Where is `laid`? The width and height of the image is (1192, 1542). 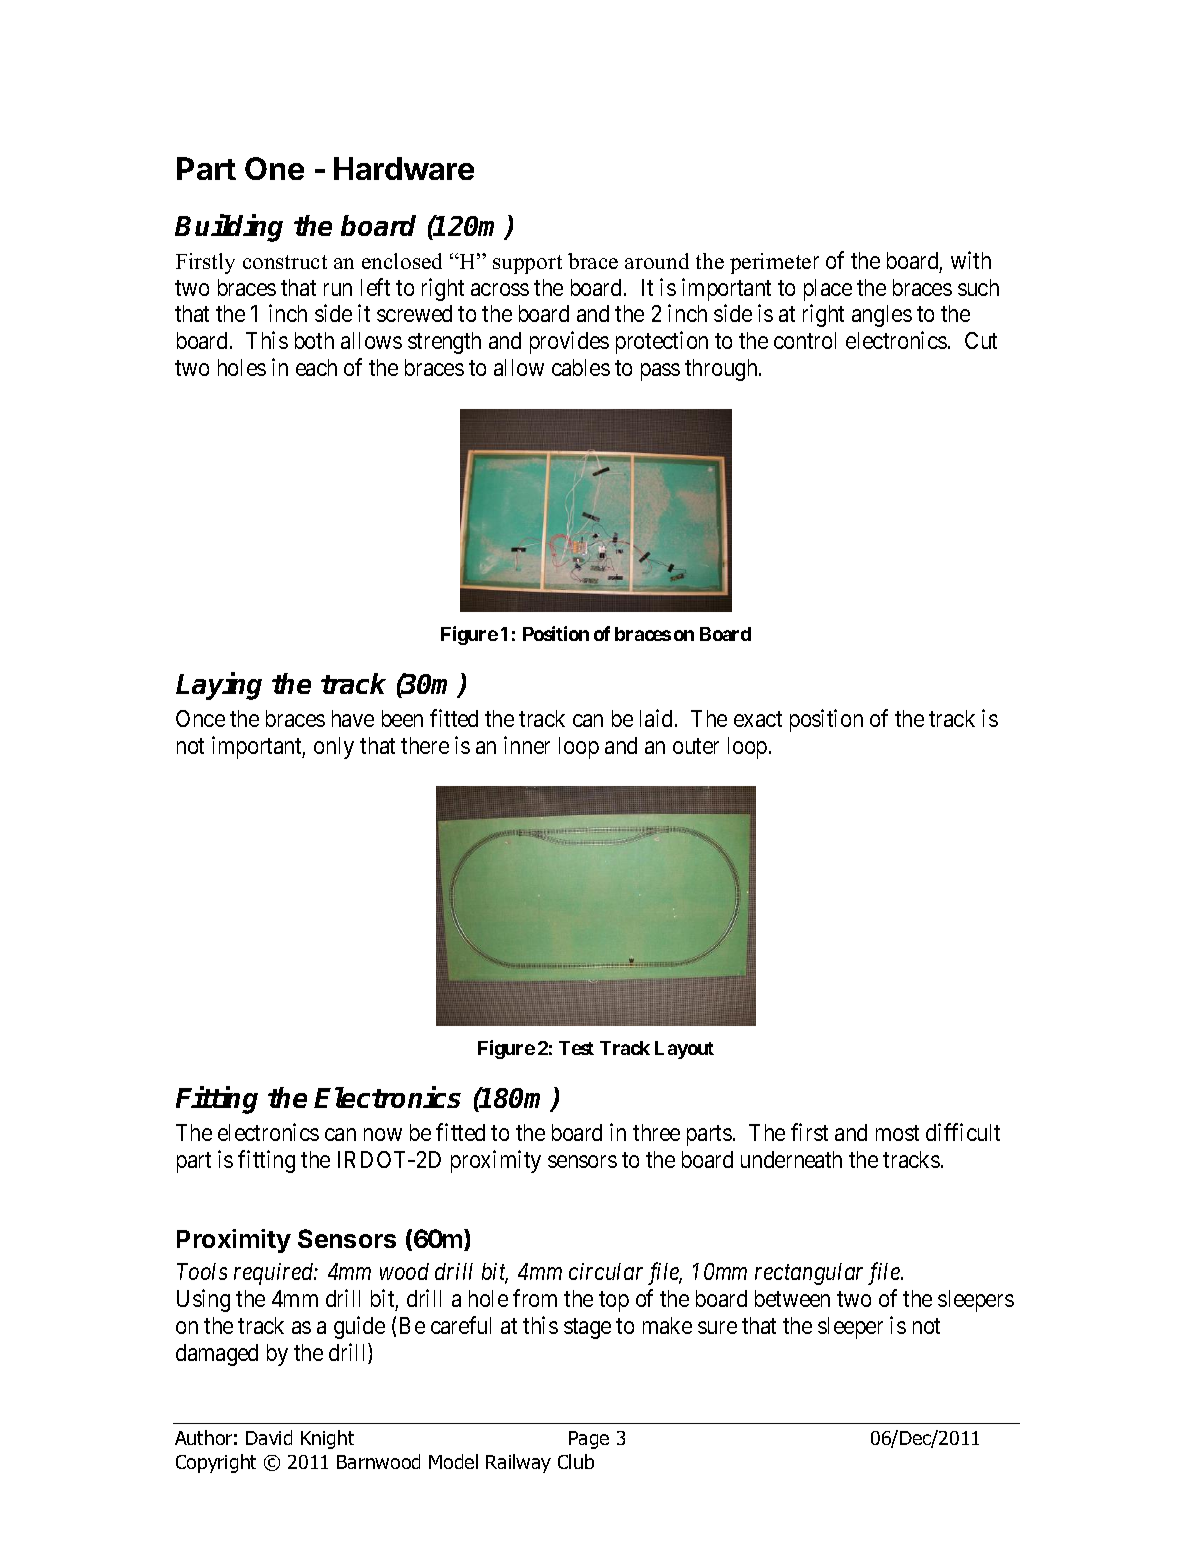
laid is located at coordinates (658, 718).
